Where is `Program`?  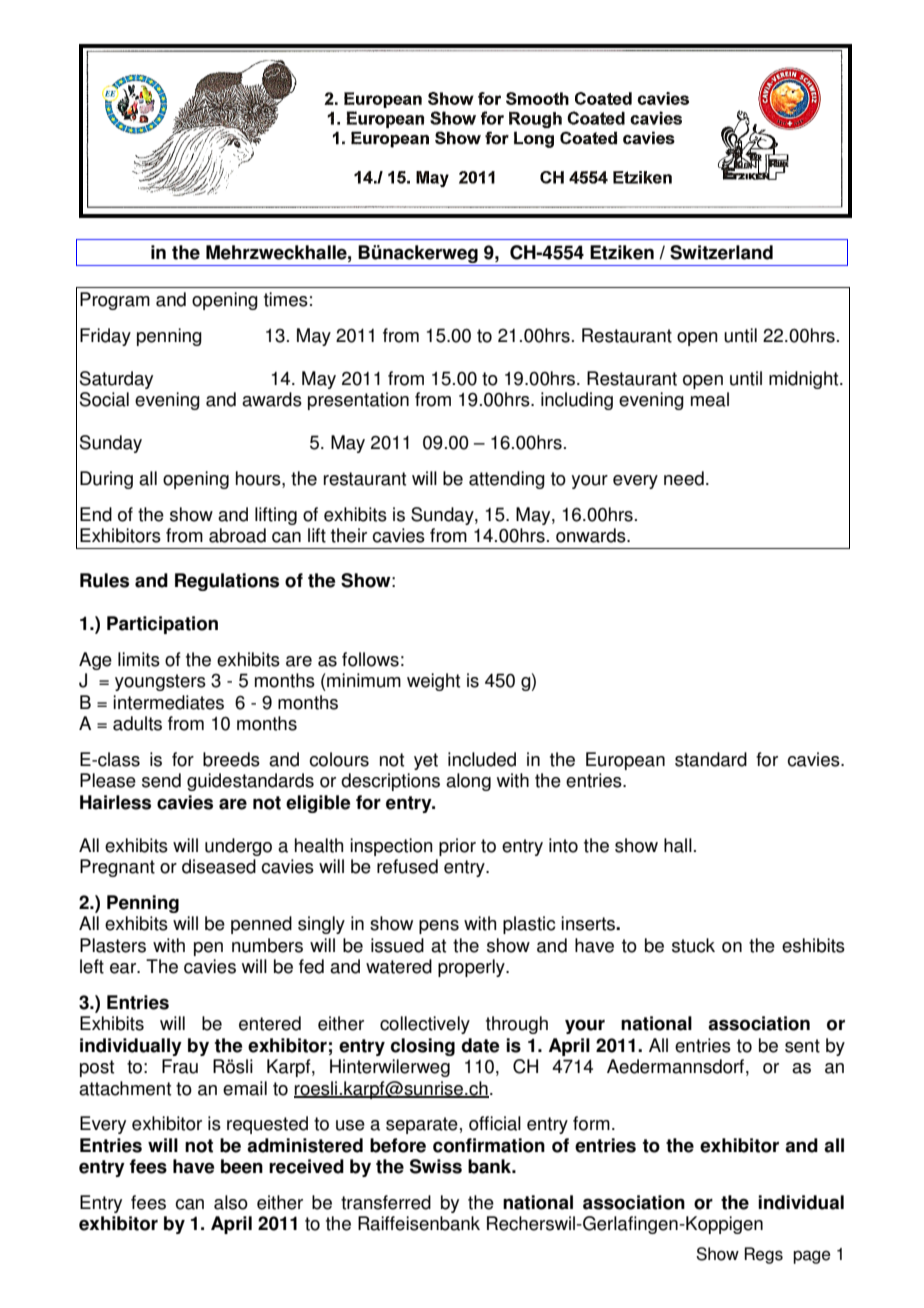 Program is located at coordinates (115, 301).
